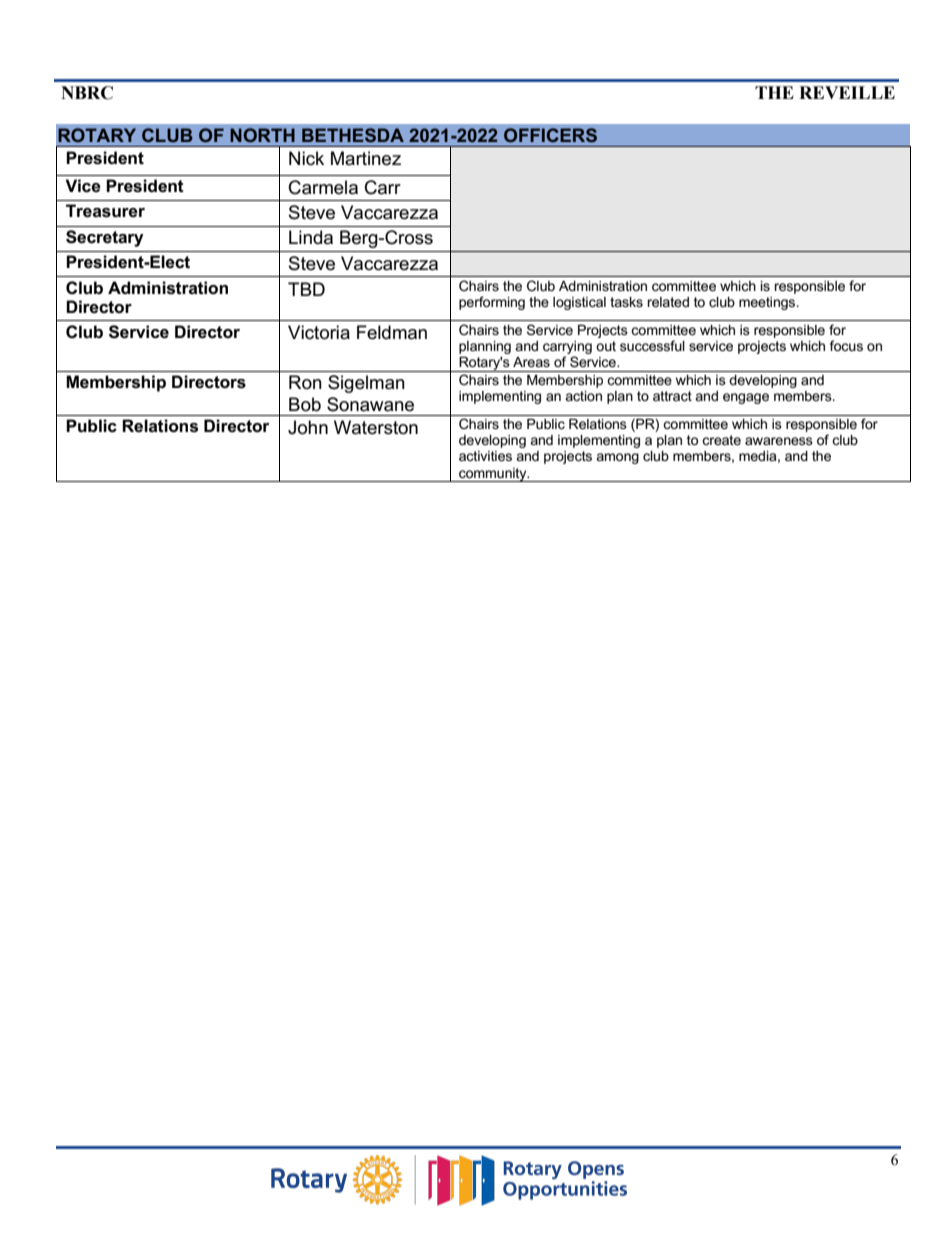 Image resolution: width=952 pixels, height=1233 pixels. Describe the element at coordinates (308, 427) in the image. I see `John` at that location.
